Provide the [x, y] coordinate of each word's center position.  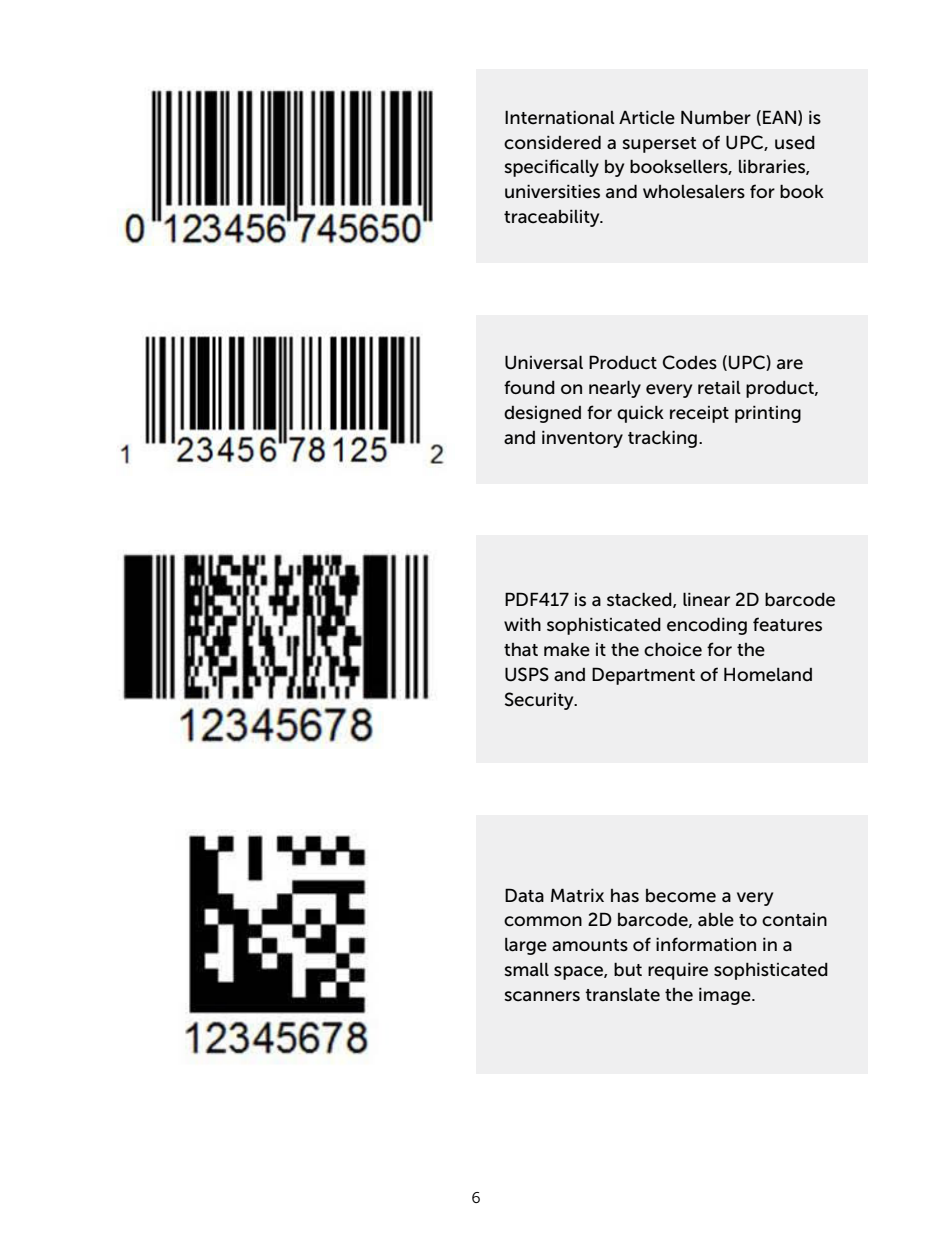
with [522, 624]
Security [540, 701]
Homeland [768, 674]
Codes [689, 362]
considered [552, 142]
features [787, 624]
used [795, 143]
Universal [544, 362]
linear [706, 599]
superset [659, 145]
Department [643, 676]
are [790, 364]
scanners [542, 996]
